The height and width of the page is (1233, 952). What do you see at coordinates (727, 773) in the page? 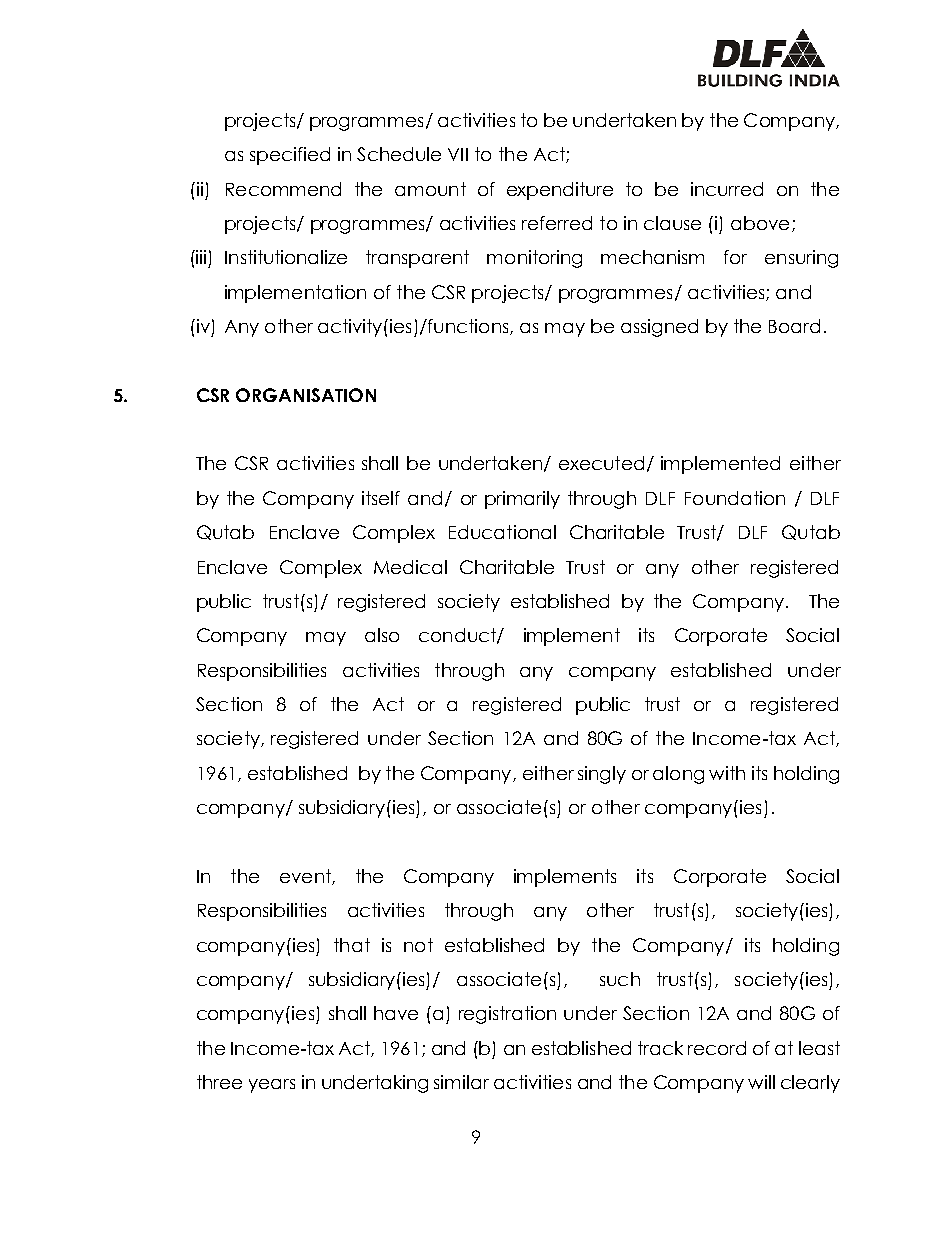
I see `with` at bounding box center [727, 773].
